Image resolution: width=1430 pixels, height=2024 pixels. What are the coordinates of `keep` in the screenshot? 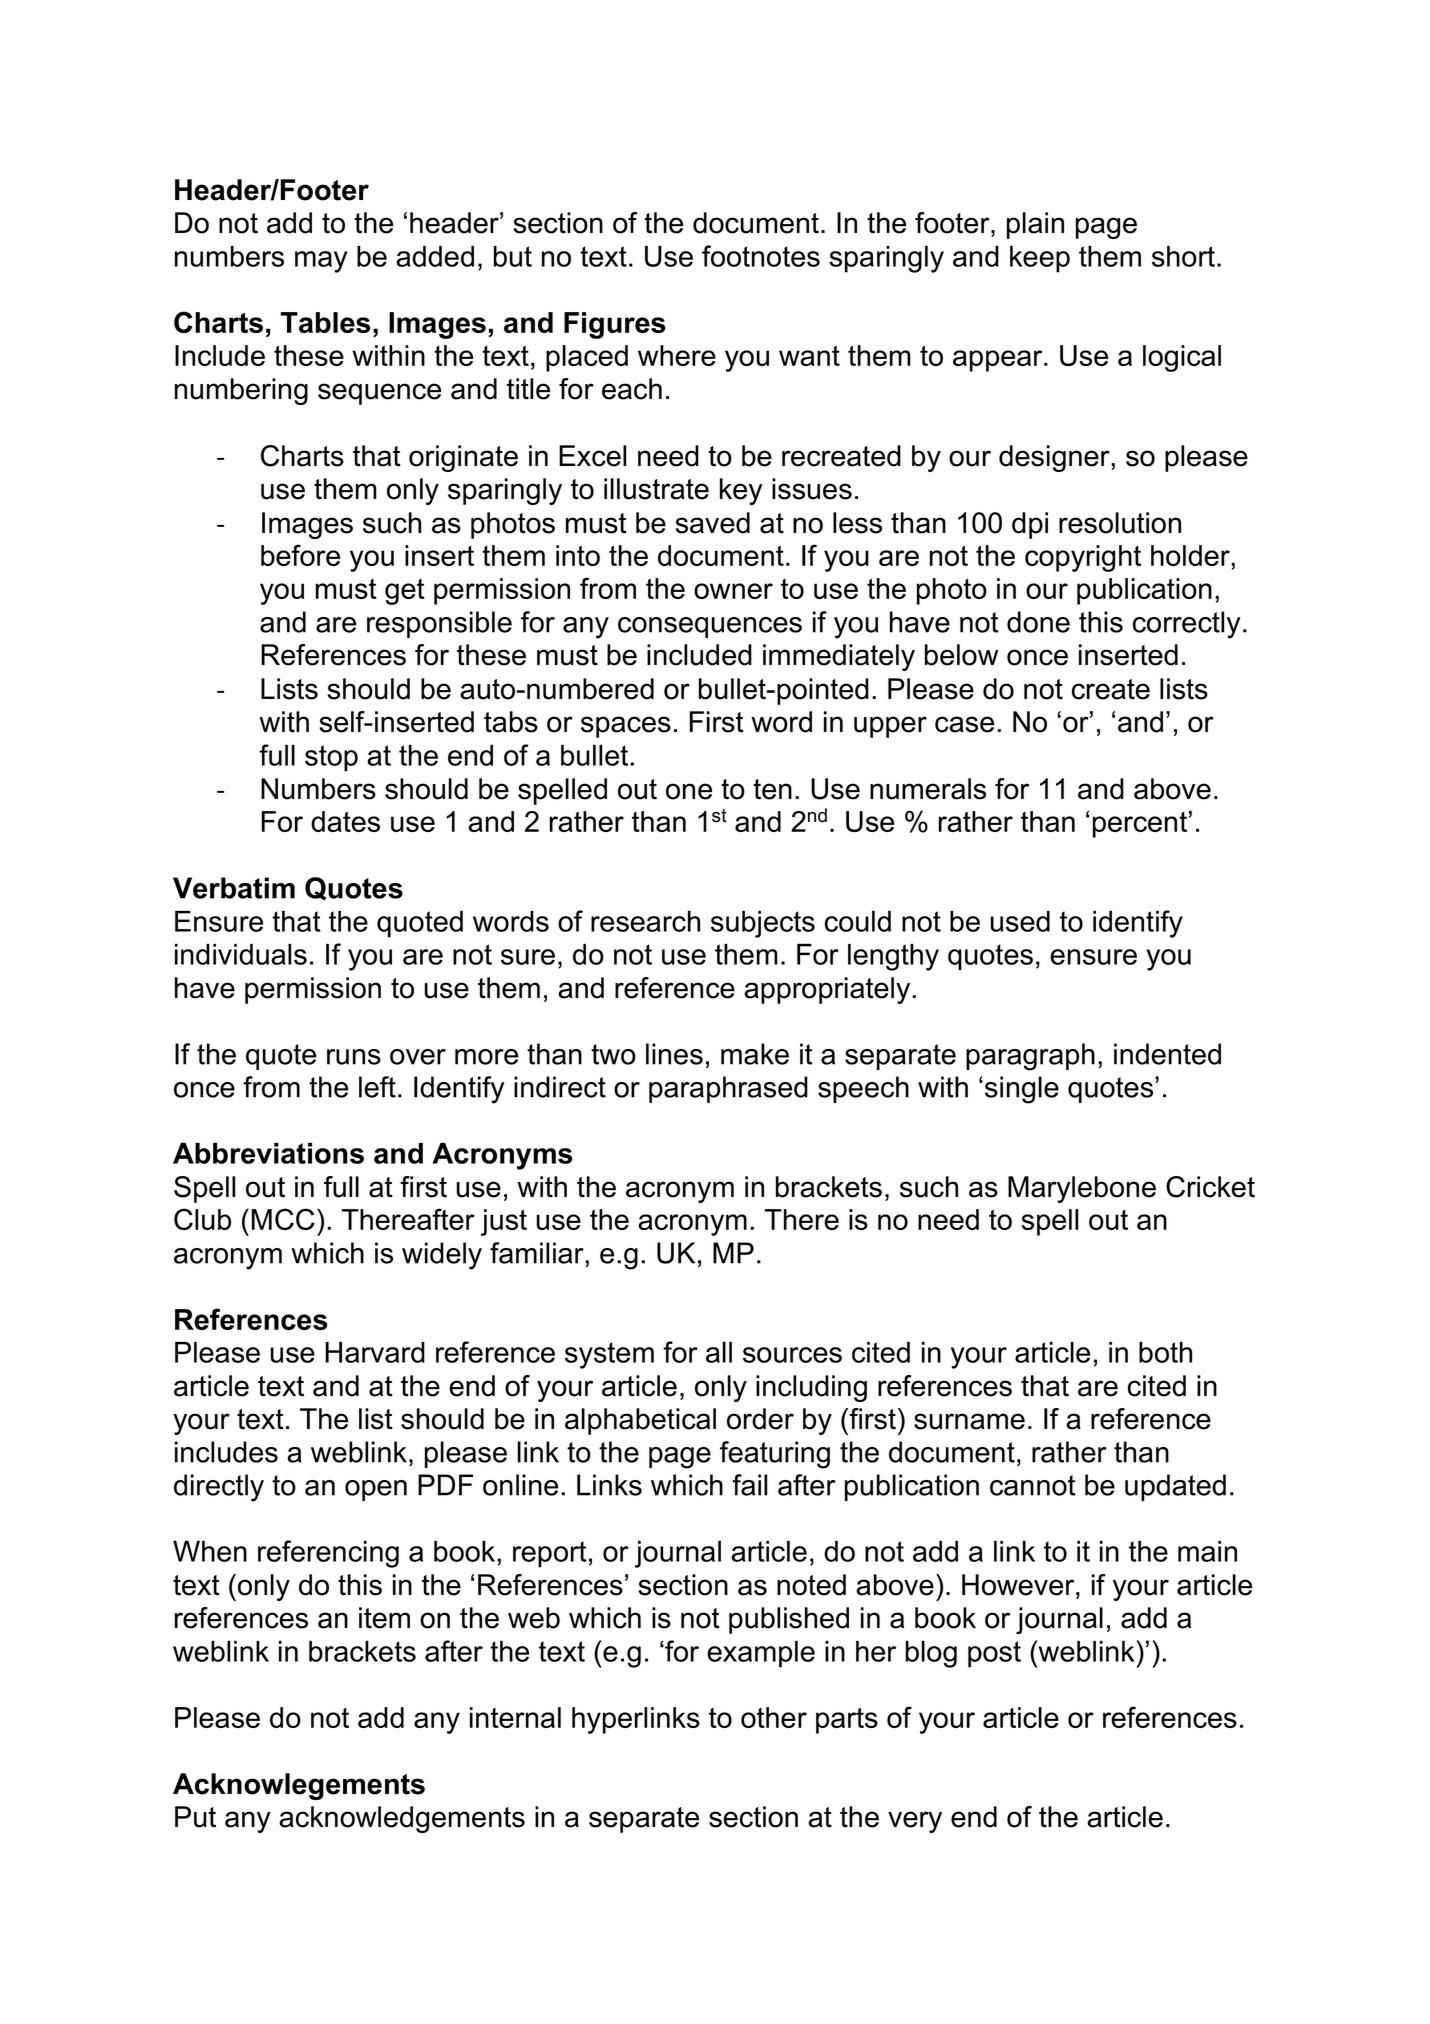 It's located at (1040, 259).
